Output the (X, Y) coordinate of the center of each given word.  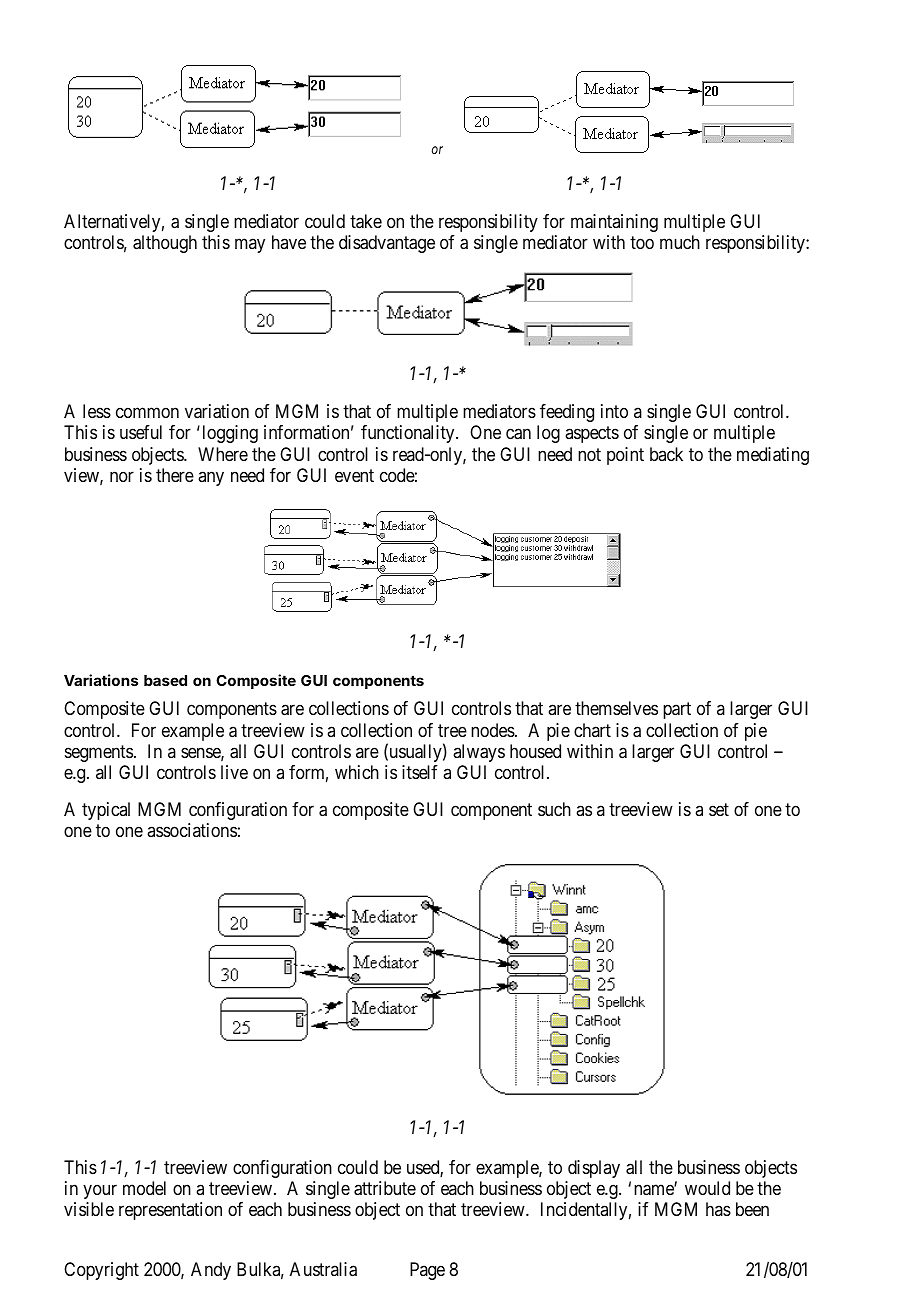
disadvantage (387, 244)
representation (170, 1211)
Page (427, 1271)
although (165, 244)
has (718, 1209)
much (680, 242)
